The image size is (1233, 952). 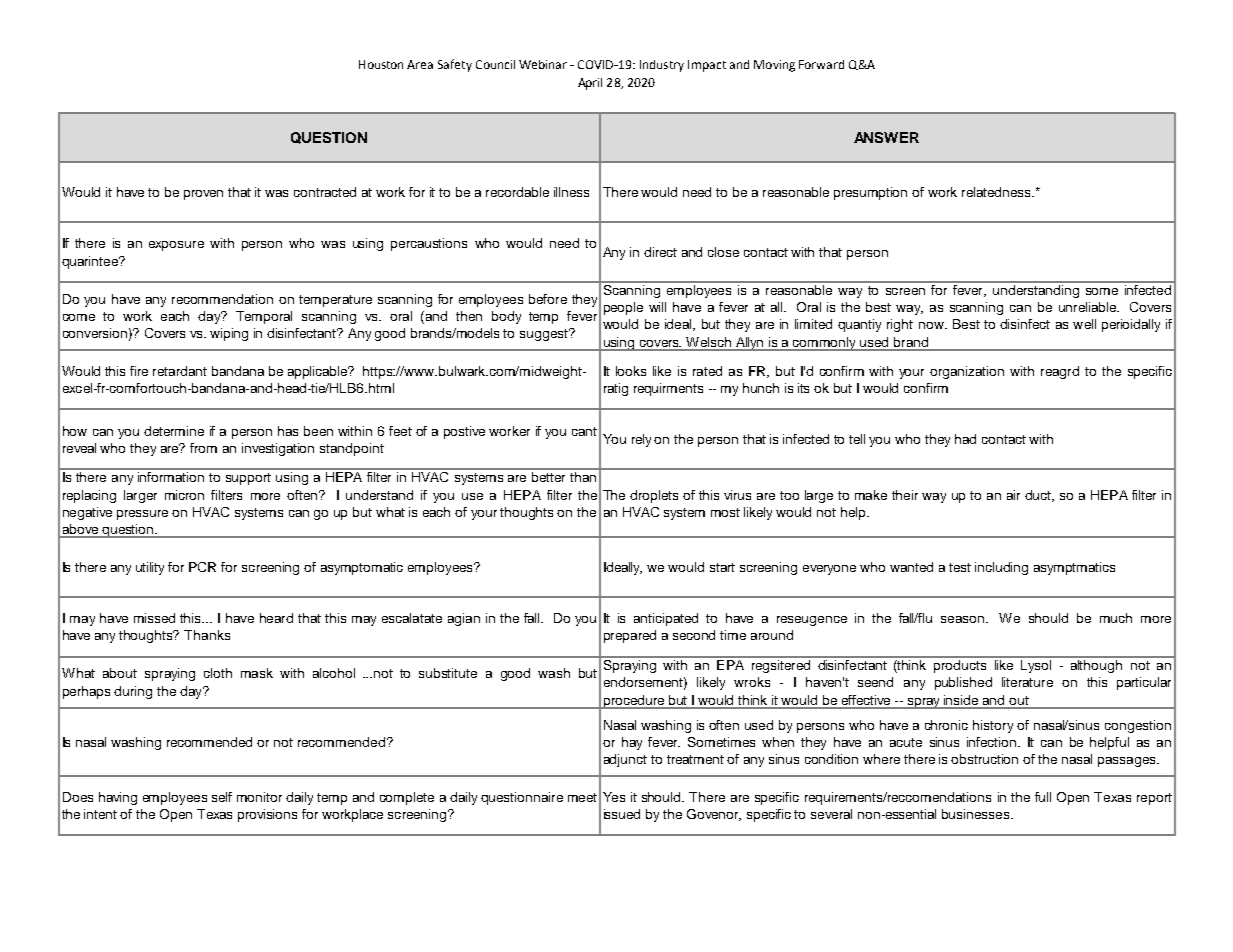 What do you see at coordinates (203, 448) in the screenshot?
I see `from` at bounding box center [203, 448].
